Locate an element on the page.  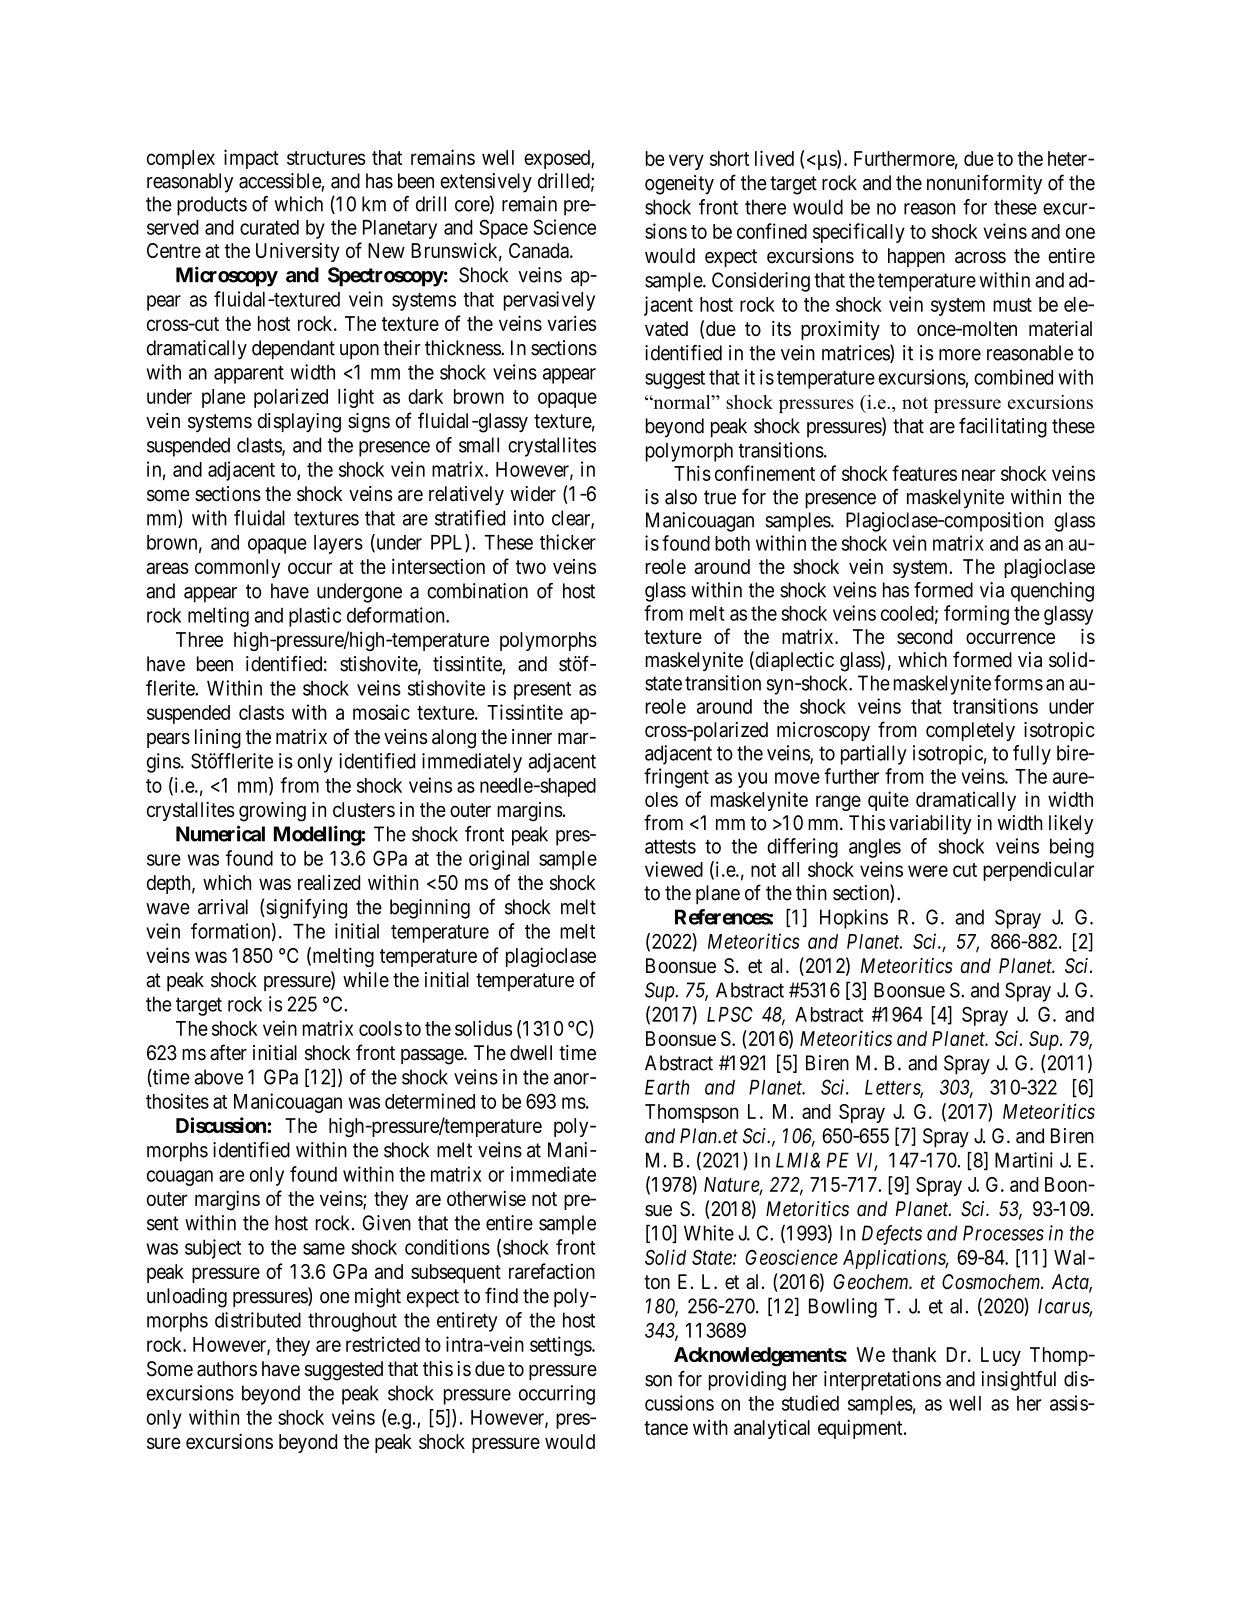
very is located at coordinates (686, 162).
